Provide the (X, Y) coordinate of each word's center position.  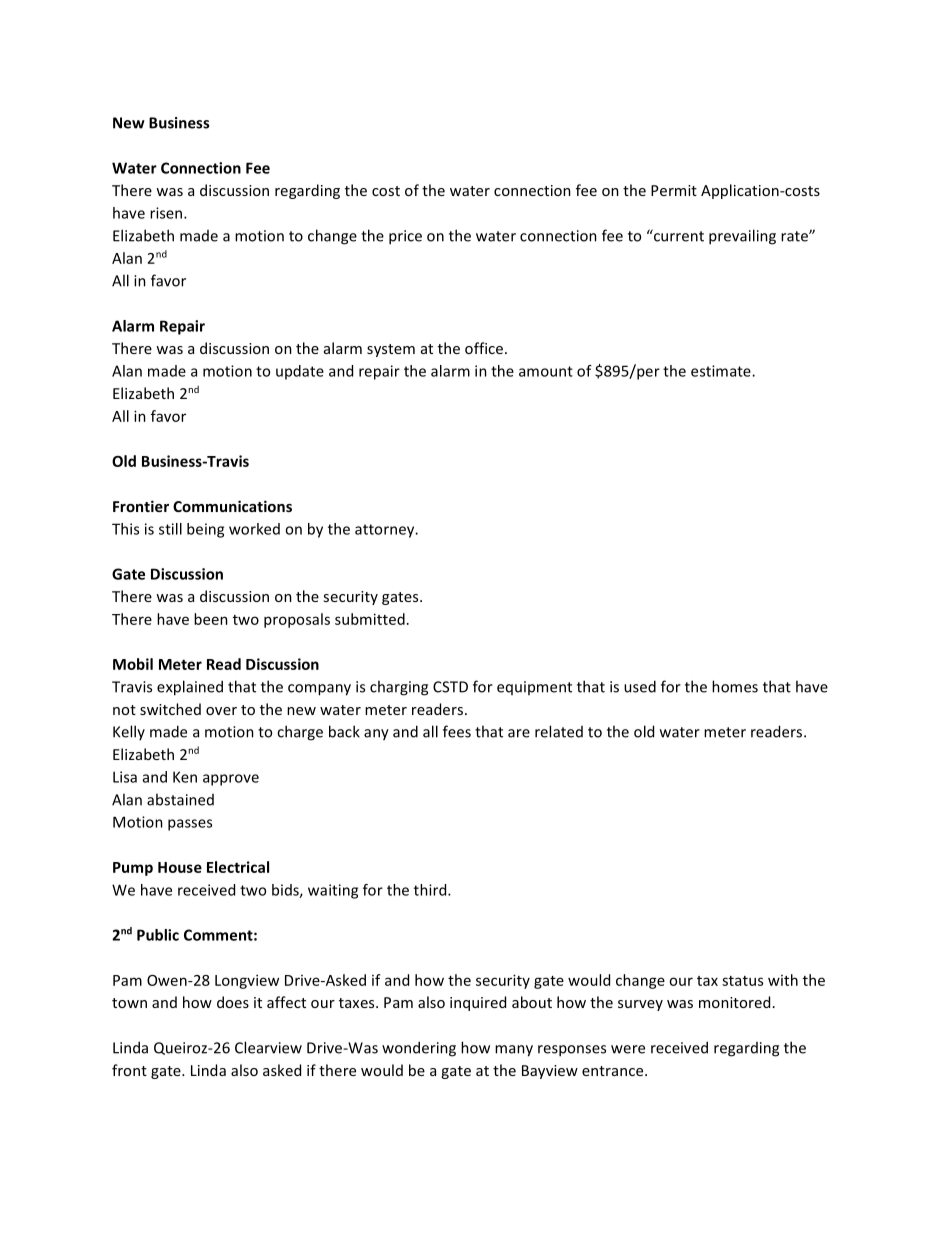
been (211, 619)
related (559, 731)
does (233, 1002)
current (678, 235)
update (300, 372)
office (484, 348)
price (405, 237)
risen (167, 213)
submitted (370, 619)
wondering (419, 1049)
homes (735, 686)
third (431, 890)
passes (190, 825)
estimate (722, 371)
